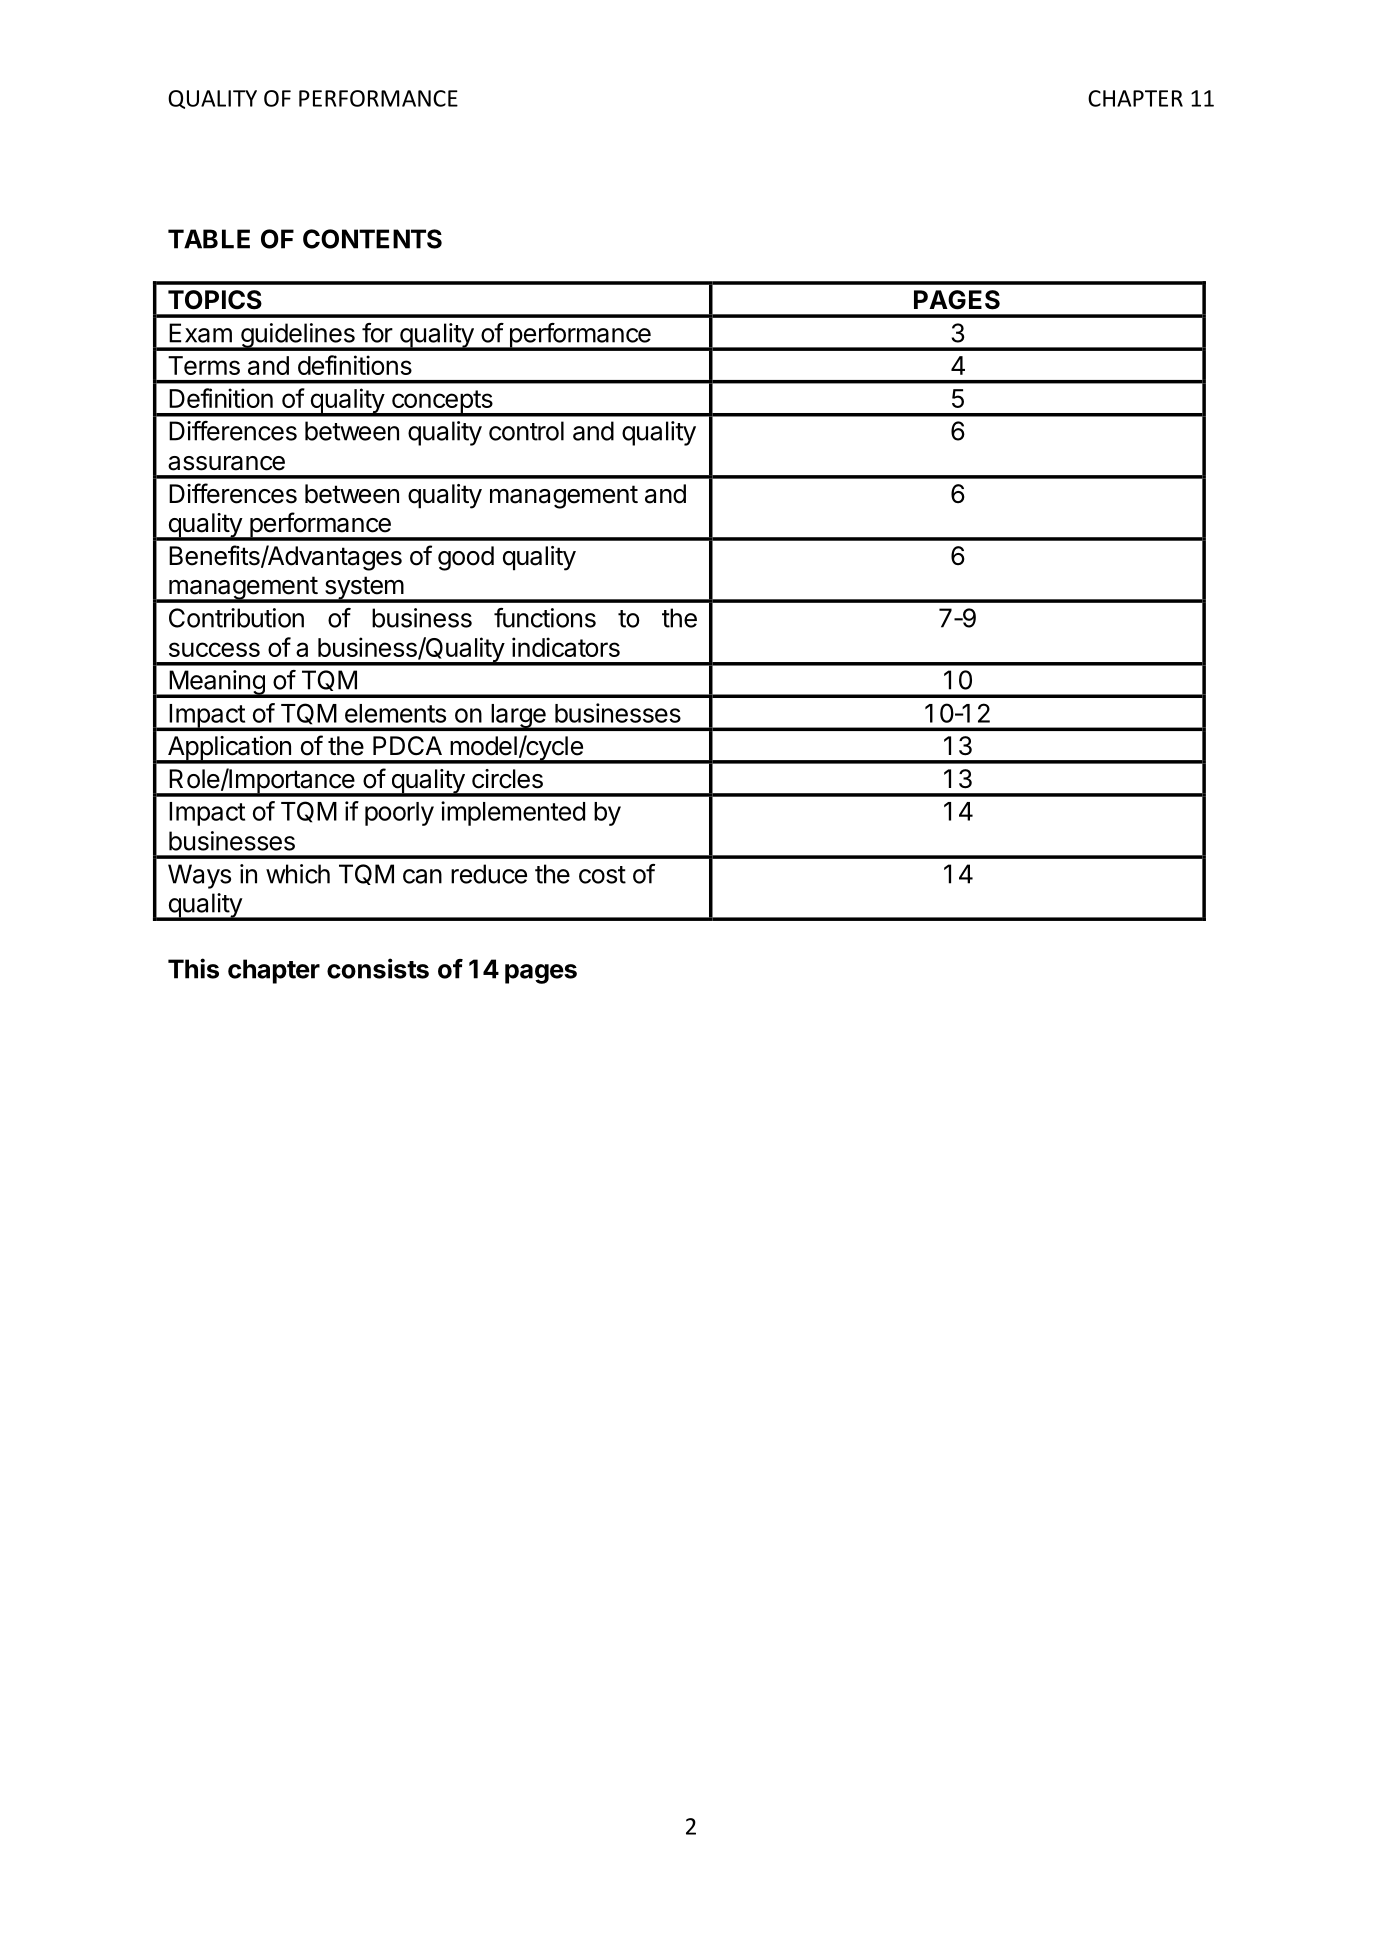 The image size is (1382, 1955). I want to click on poorly, so click(399, 814).
